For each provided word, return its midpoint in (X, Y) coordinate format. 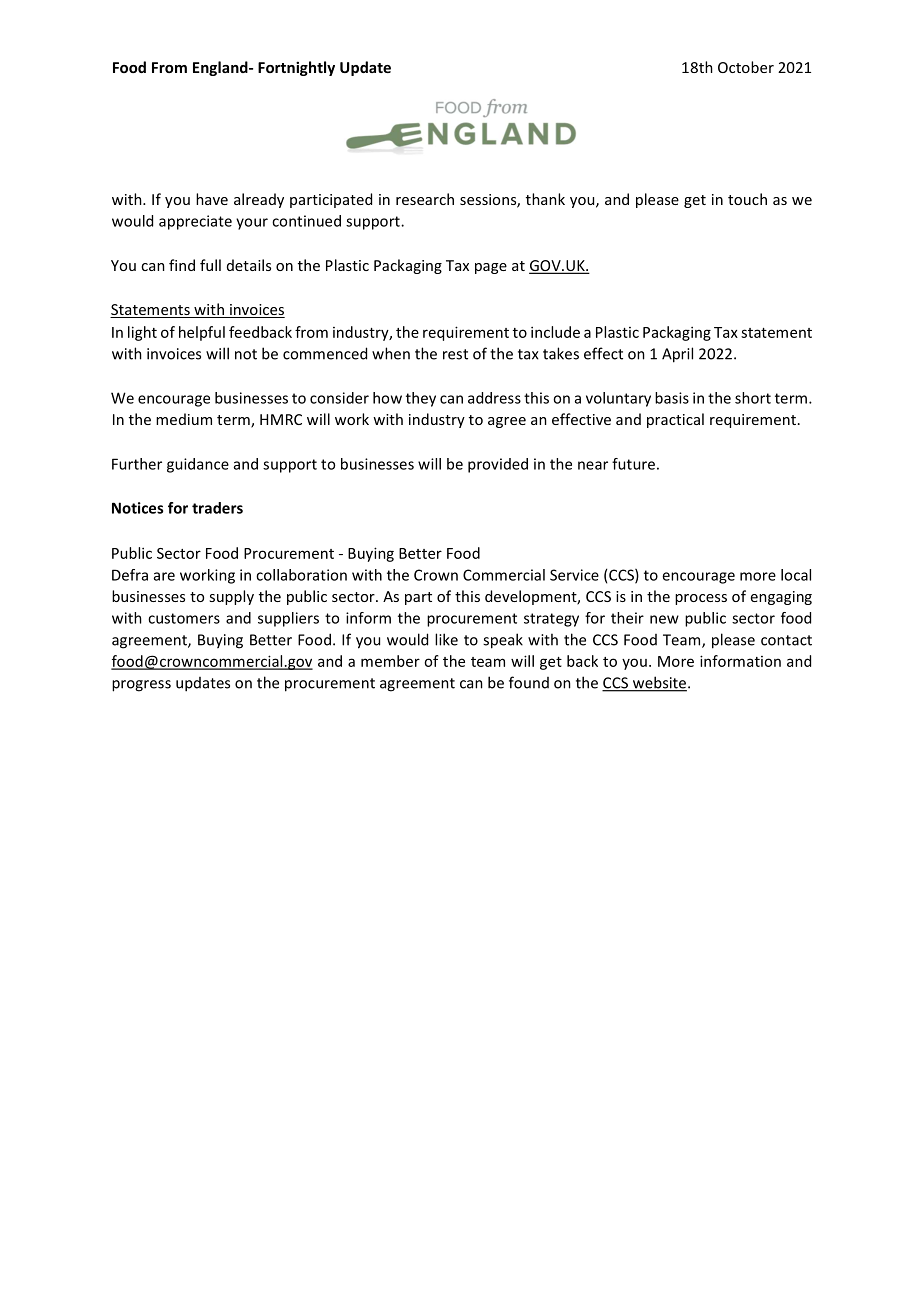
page (491, 268)
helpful (202, 333)
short (753, 398)
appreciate (195, 222)
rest (455, 354)
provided (498, 465)
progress (141, 686)
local (796, 575)
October (746, 67)
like (446, 639)
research (425, 199)
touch (747, 199)
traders (217, 508)
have (212, 199)
